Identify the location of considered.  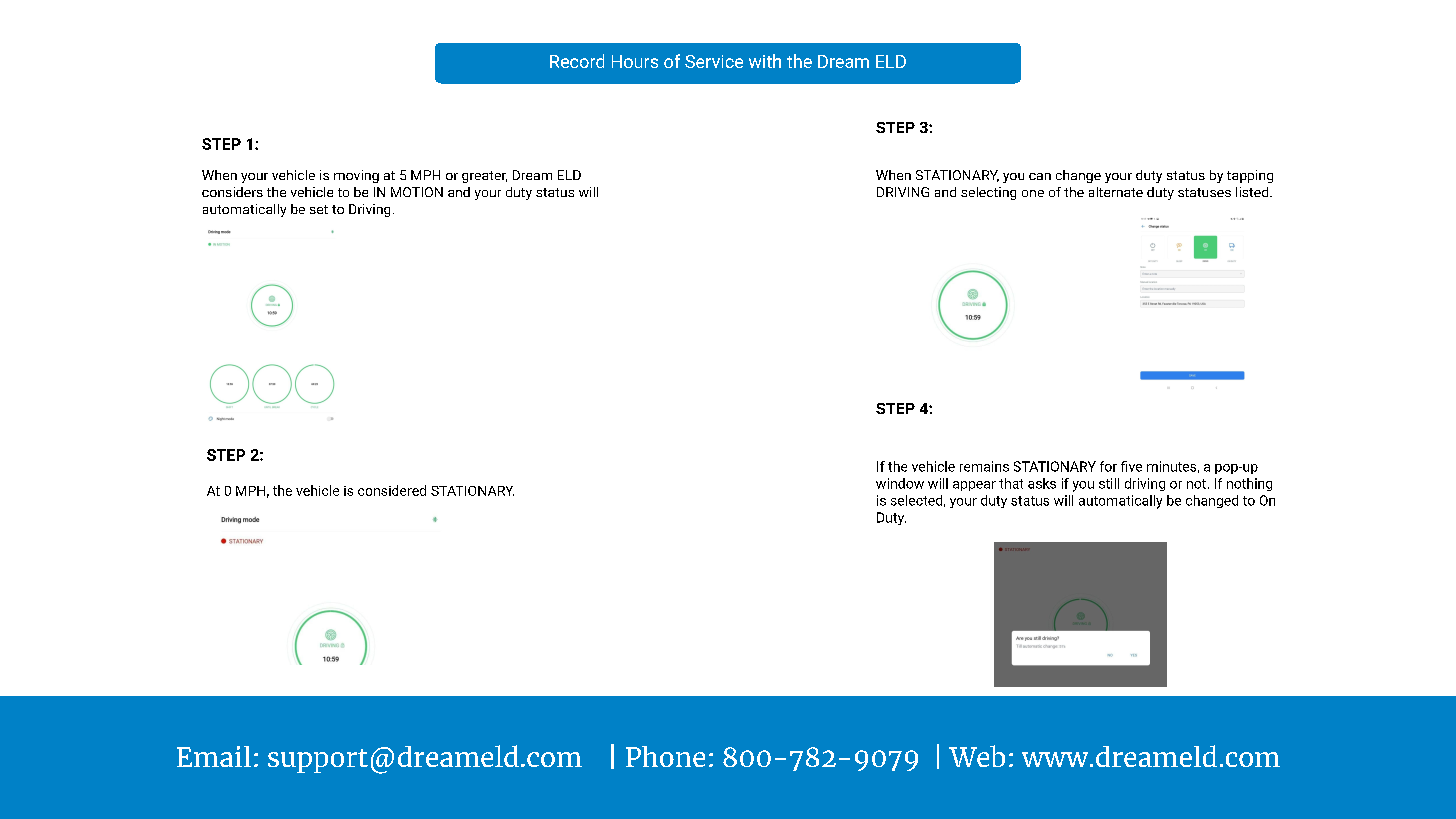
(392, 490).
